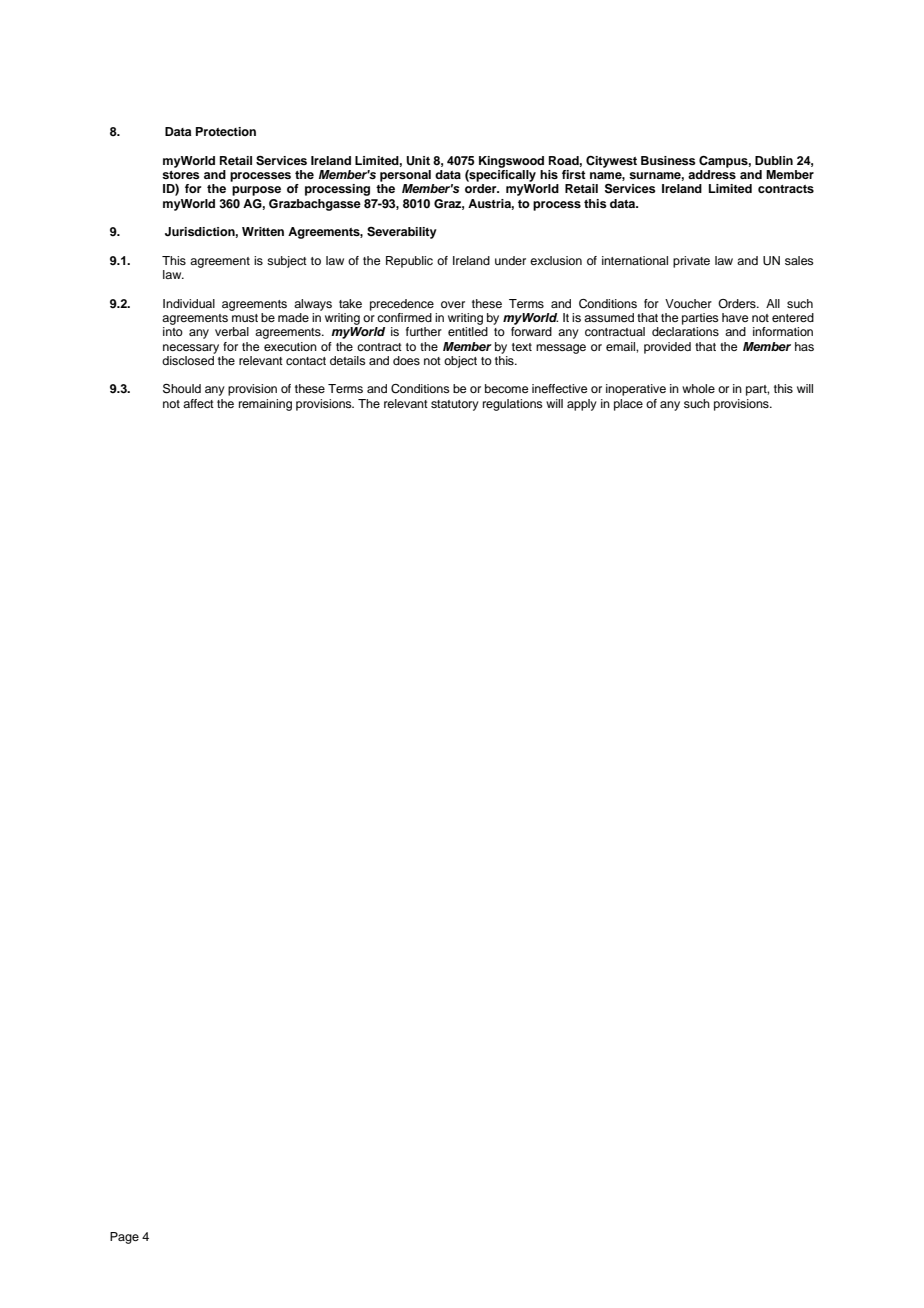 Image resolution: width=924 pixels, height=1308 pixels. I want to click on place, so click(628, 405).
